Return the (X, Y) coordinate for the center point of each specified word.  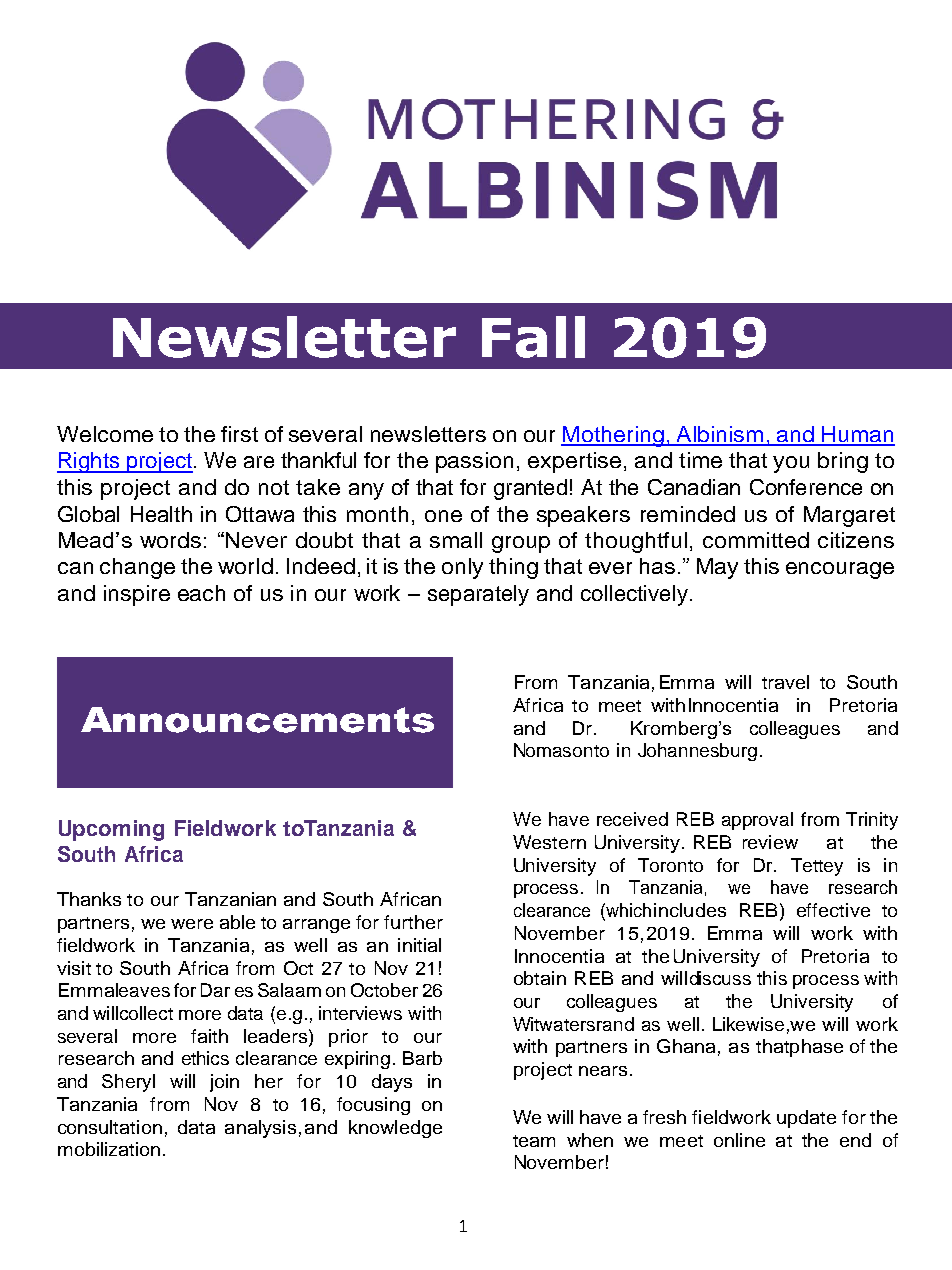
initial (419, 945)
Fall (533, 337)
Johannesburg (697, 752)
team (534, 1141)
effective (833, 910)
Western (549, 842)
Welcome (105, 434)
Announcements (257, 720)
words (170, 540)
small (456, 540)
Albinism (720, 435)
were (192, 924)
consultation (110, 1127)
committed (756, 540)
